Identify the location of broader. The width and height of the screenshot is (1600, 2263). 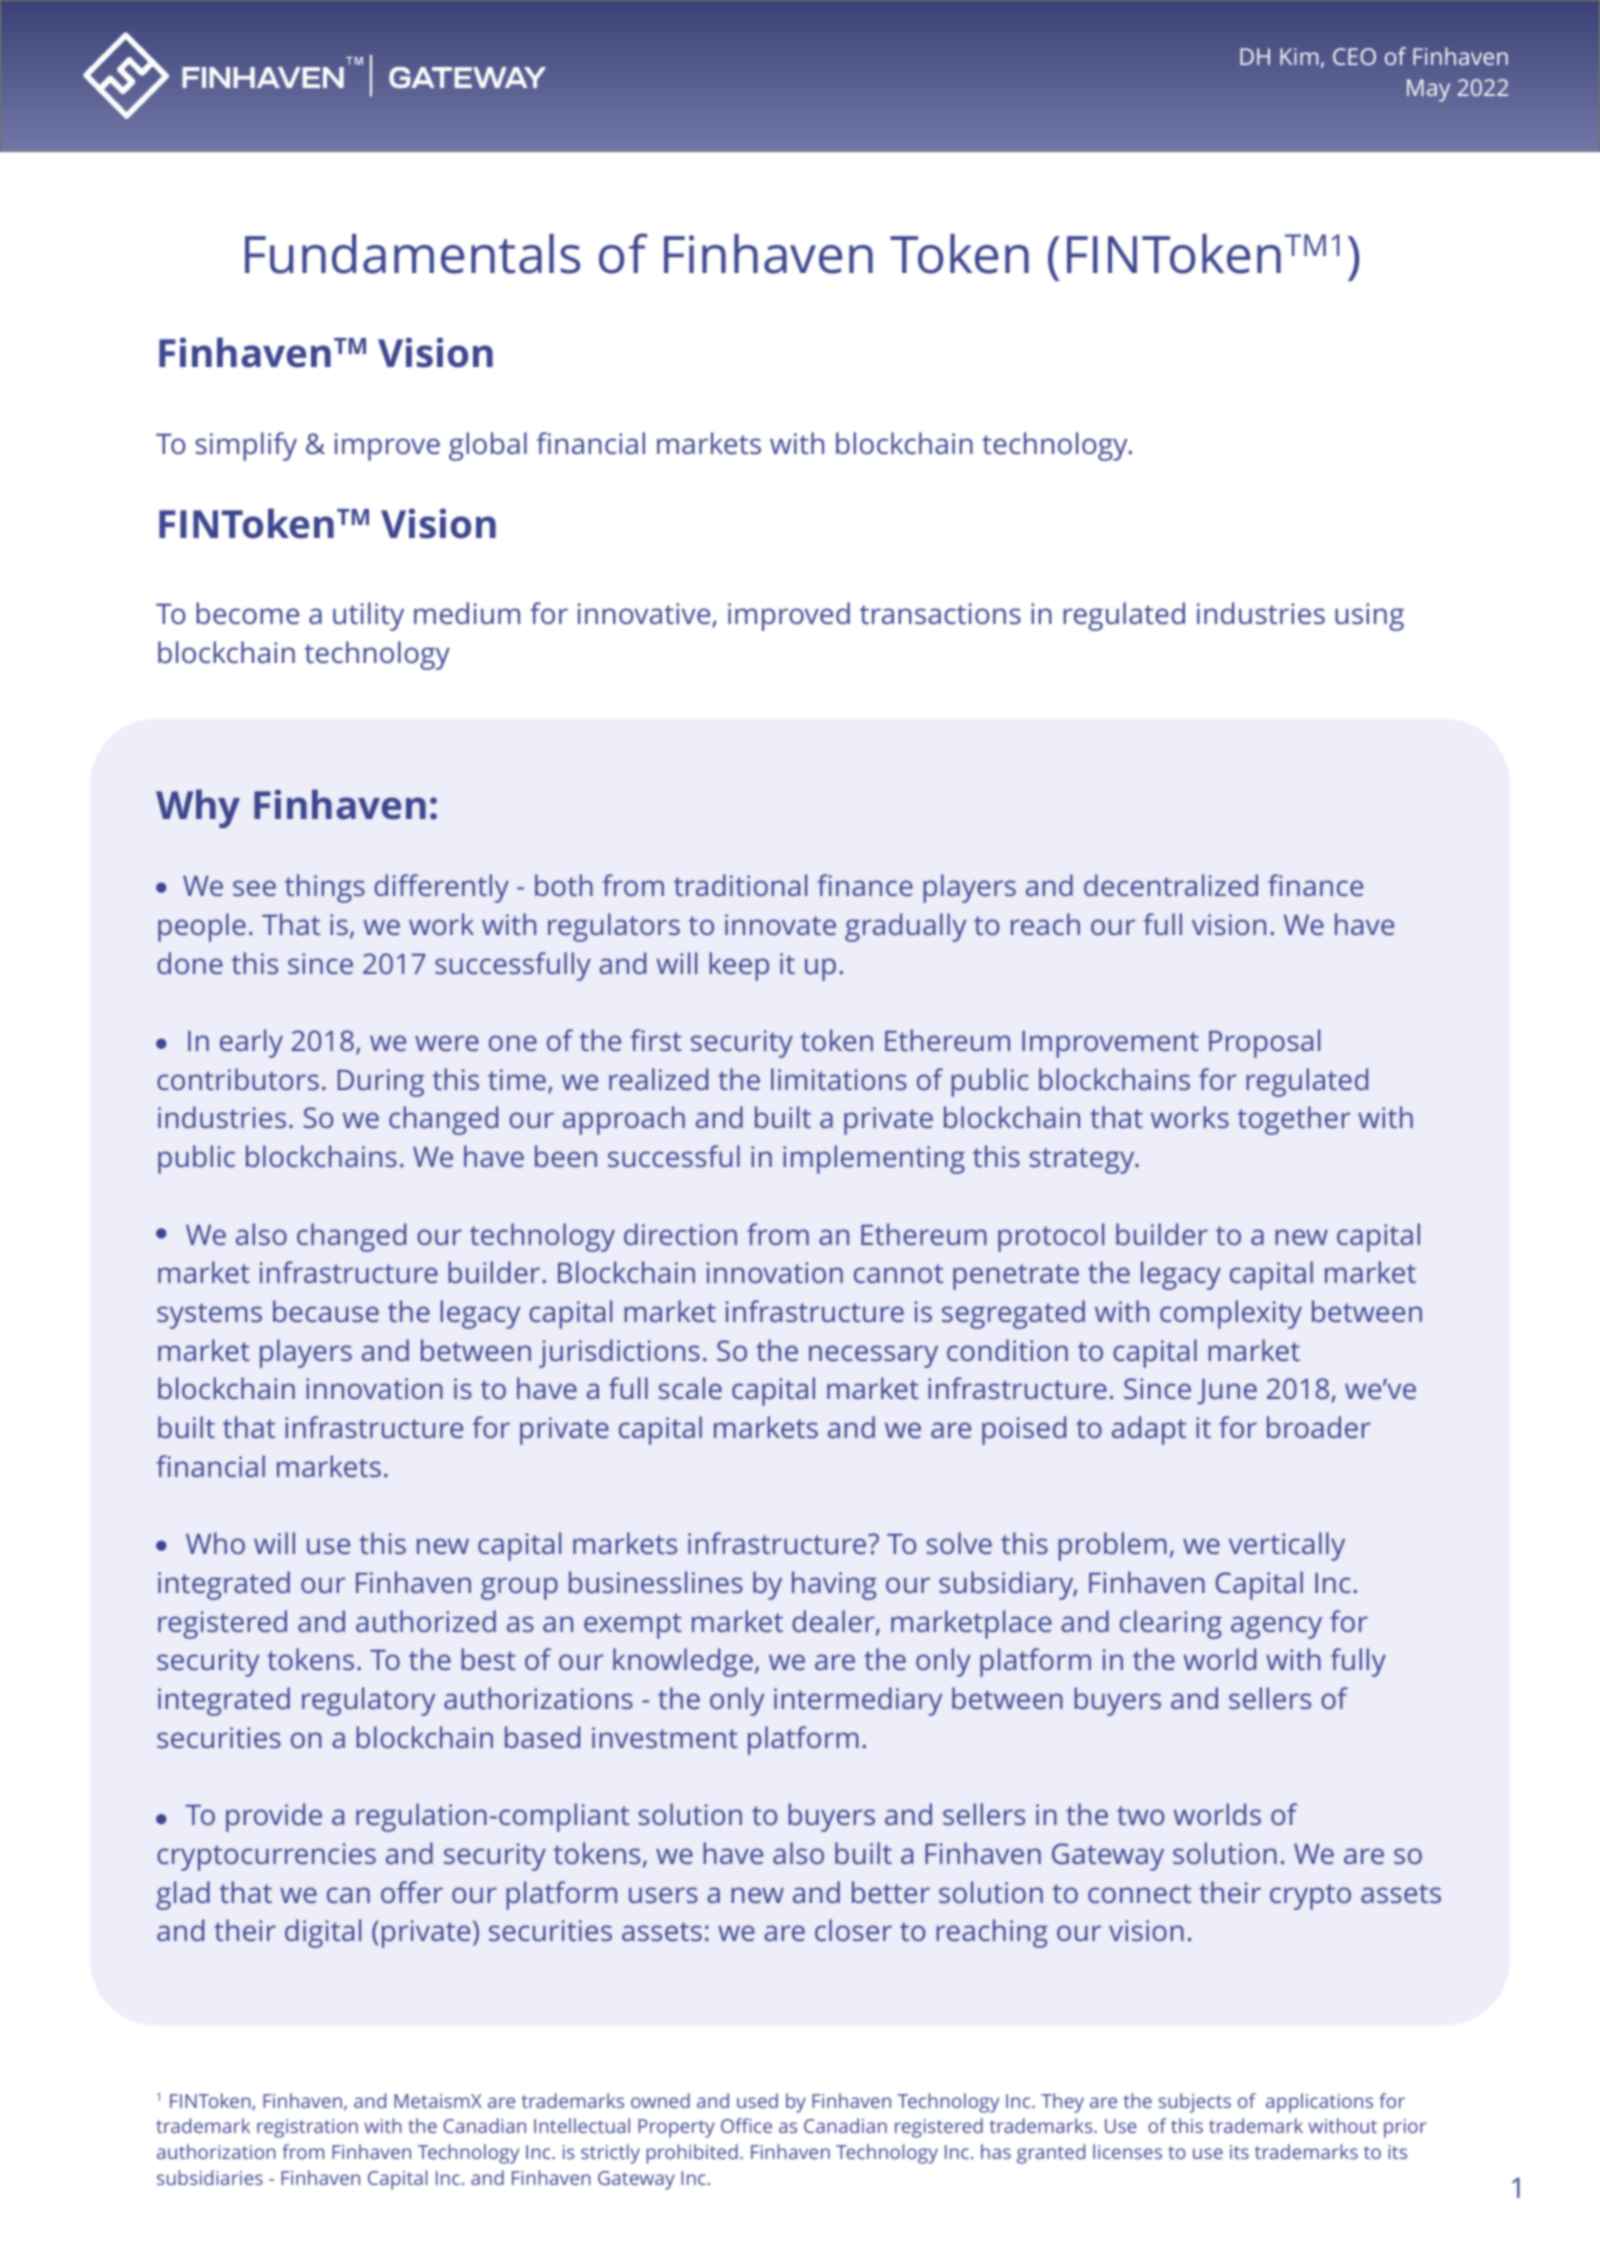
(1318, 1427).
